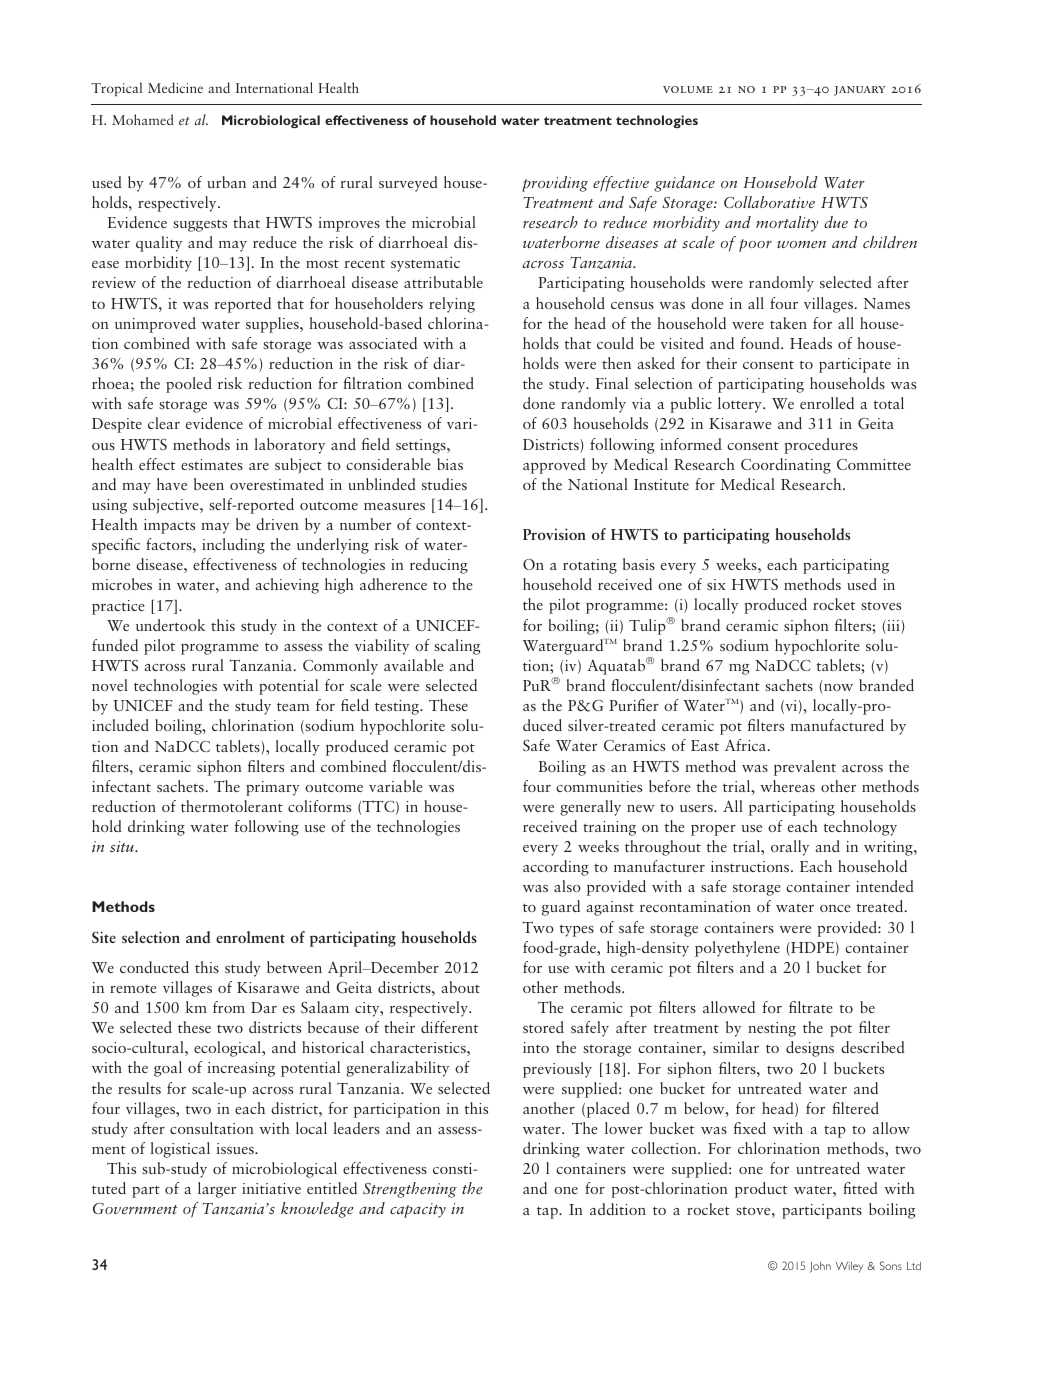 The height and width of the screenshot is (1375, 1046). What do you see at coordinates (217, 1190) in the screenshot?
I see `larger` at bounding box center [217, 1190].
